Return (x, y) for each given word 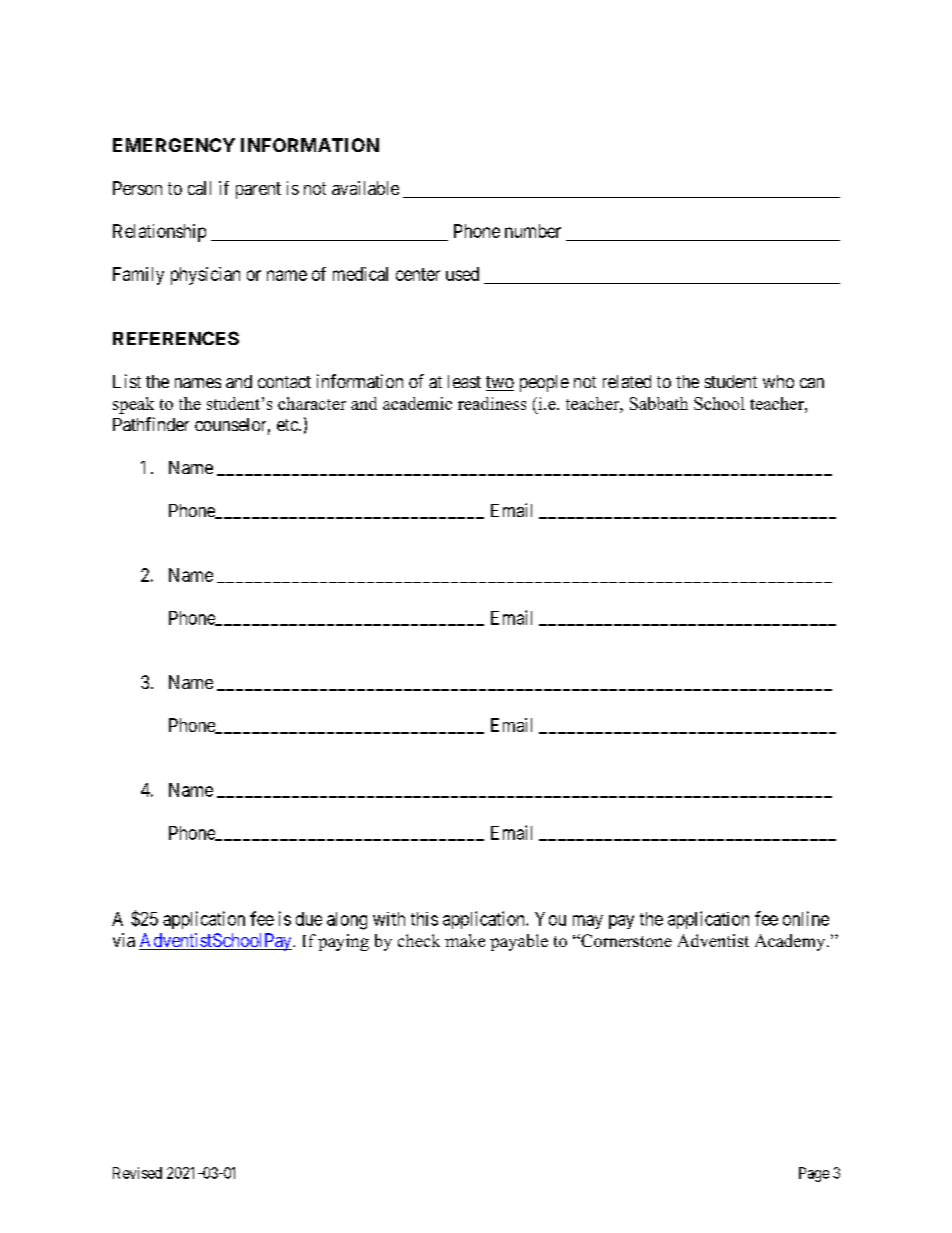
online (806, 918)
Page (814, 1174)
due (309, 919)
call (199, 188)
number (533, 231)
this (424, 919)
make (465, 940)
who (778, 381)
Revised (137, 1173)
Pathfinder (151, 424)
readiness (492, 403)
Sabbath (659, 403)
